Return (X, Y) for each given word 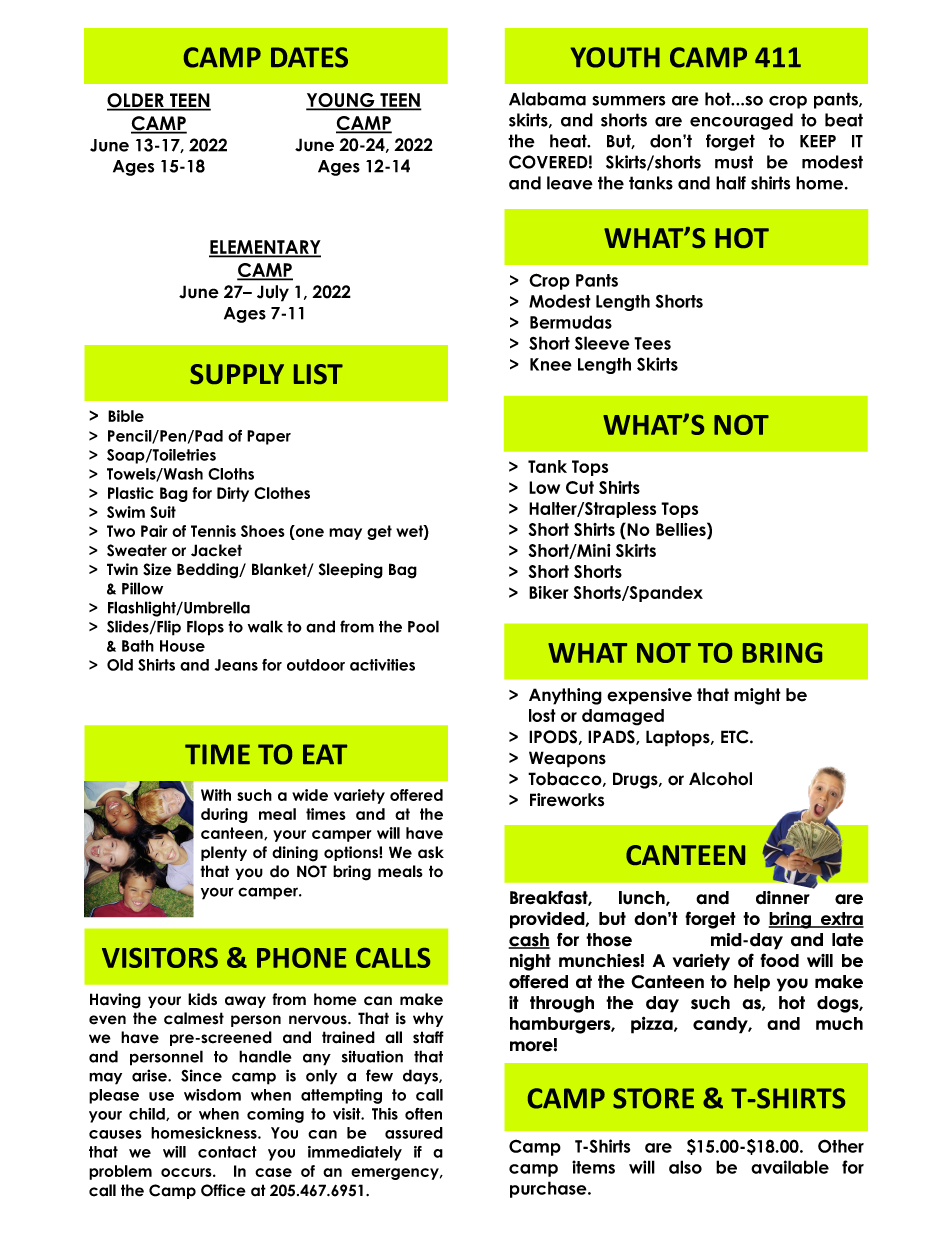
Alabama (547, 99)
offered (416, 795)
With (216, 795)
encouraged (741, 121)
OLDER (136, 101)
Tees (652, 343)
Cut (580, 487)
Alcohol (720, 779)
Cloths (231, 474)
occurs (187, 1172)
